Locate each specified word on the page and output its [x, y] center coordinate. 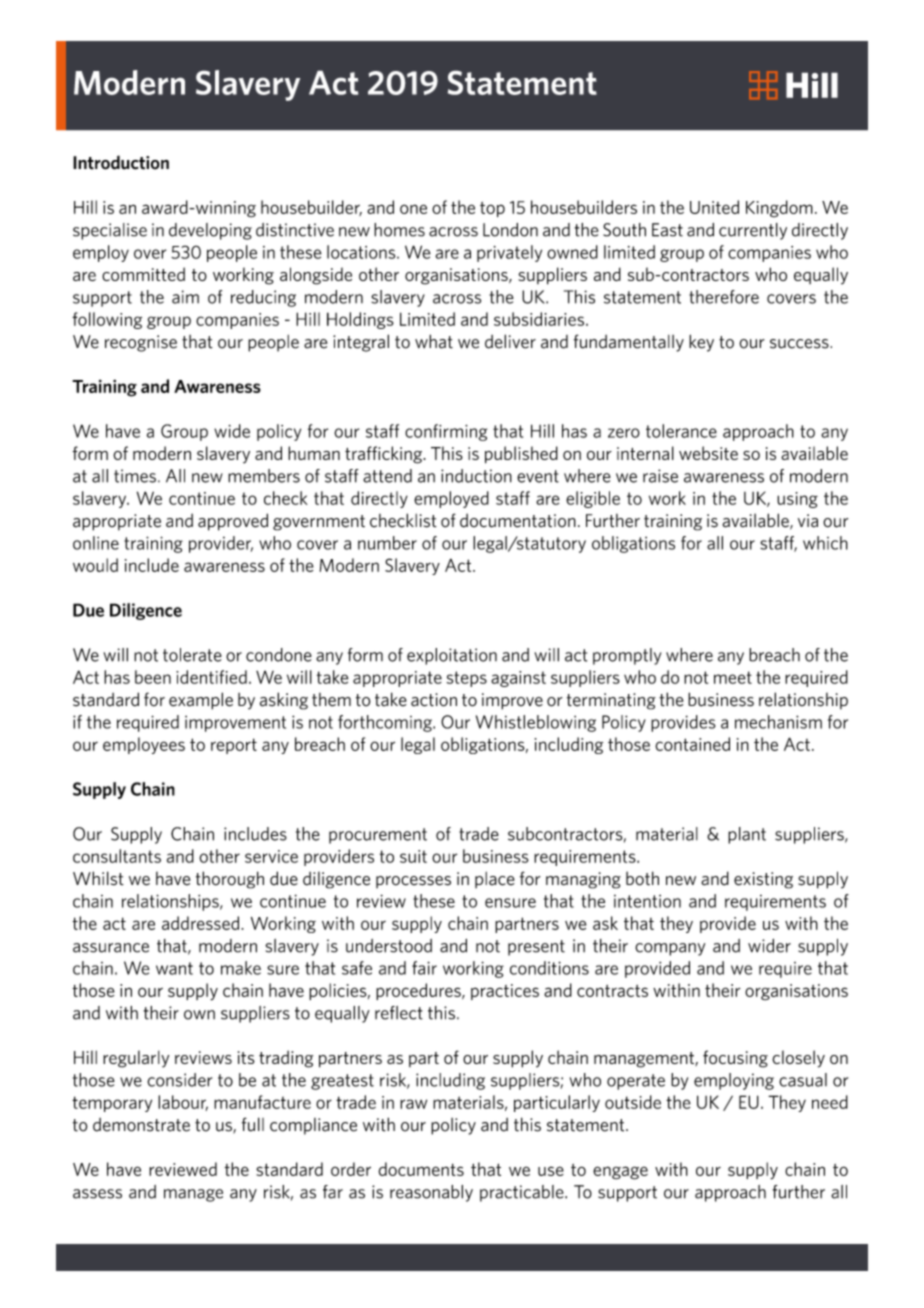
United [714, 207]
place [495, 880]
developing [210, 231]
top [492, 209]
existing [763, 880]
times [135, 476]
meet [733, 677]
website [708, 453]
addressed [202, 923]
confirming [446, 432]
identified [211, 677]
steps [466, 679]
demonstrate [141, 1125]
